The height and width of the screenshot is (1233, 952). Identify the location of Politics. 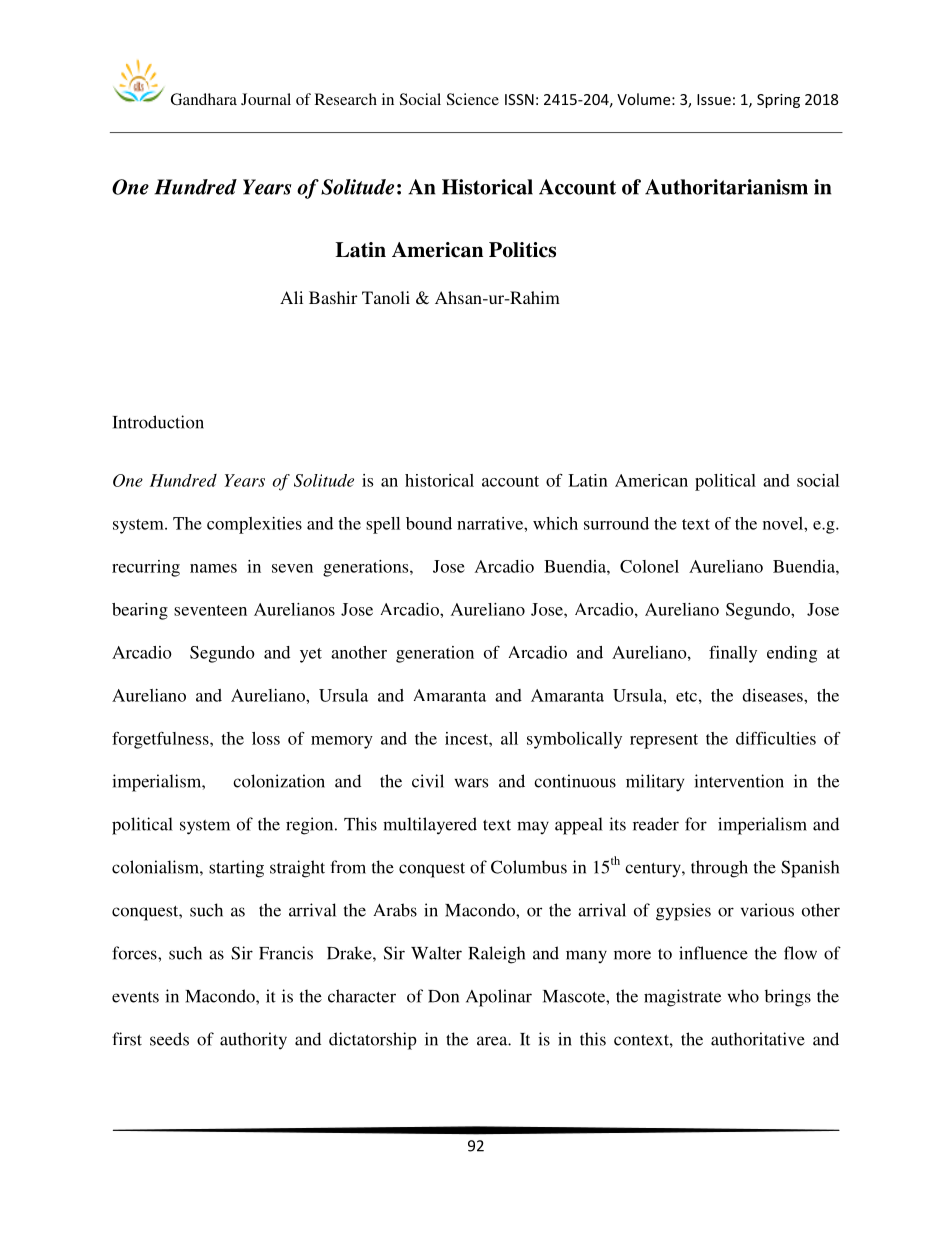
(522, 250).
